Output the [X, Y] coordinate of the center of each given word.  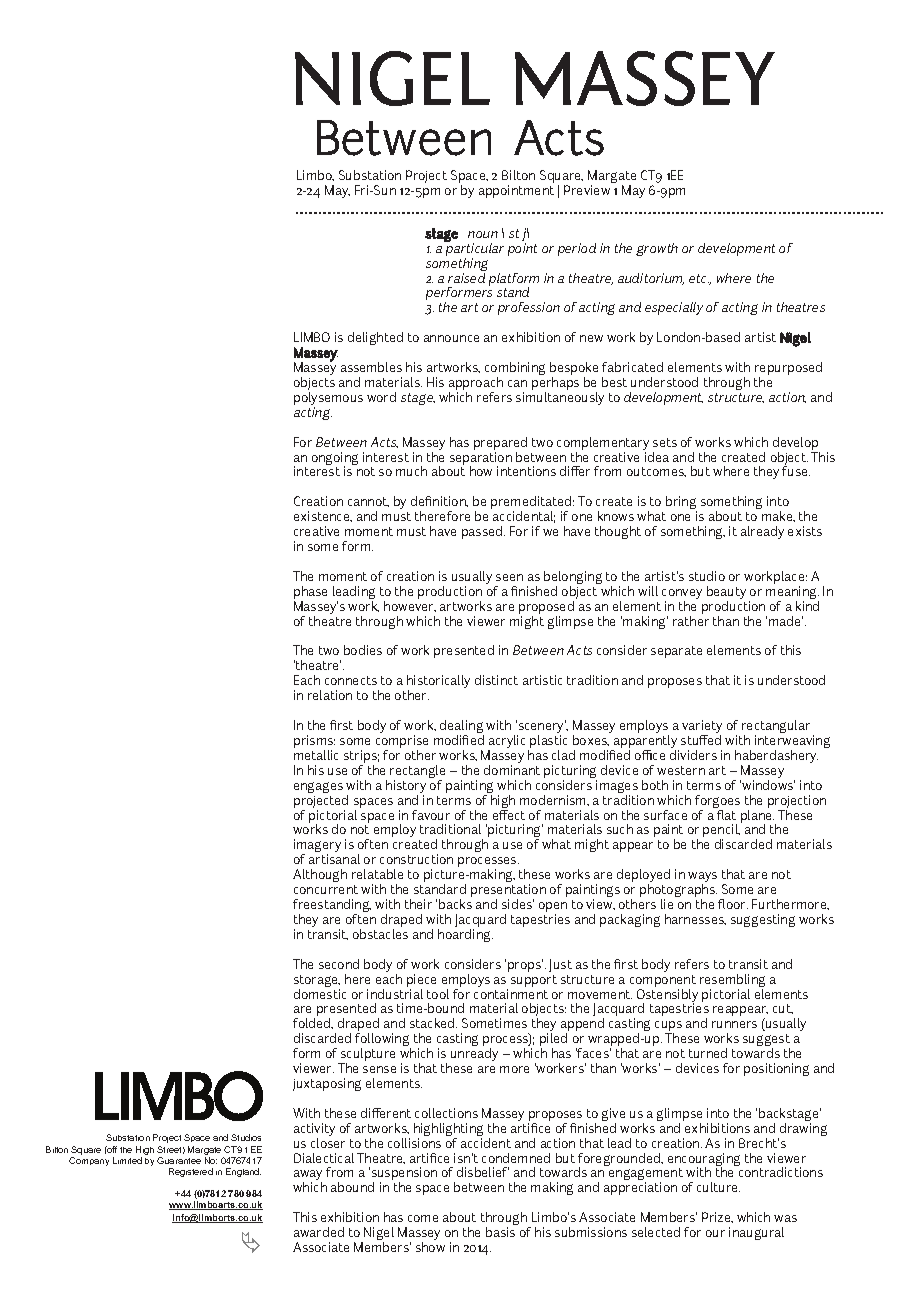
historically [438, 683]
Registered [191, 1172]
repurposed [788, 370]
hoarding [465, 935]
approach [476, 385]
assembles [371, 367]
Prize [717, 1217]
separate [676, 652]
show [430, 1247]
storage [317, 982]
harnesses [695, 919]
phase [310, 594]
